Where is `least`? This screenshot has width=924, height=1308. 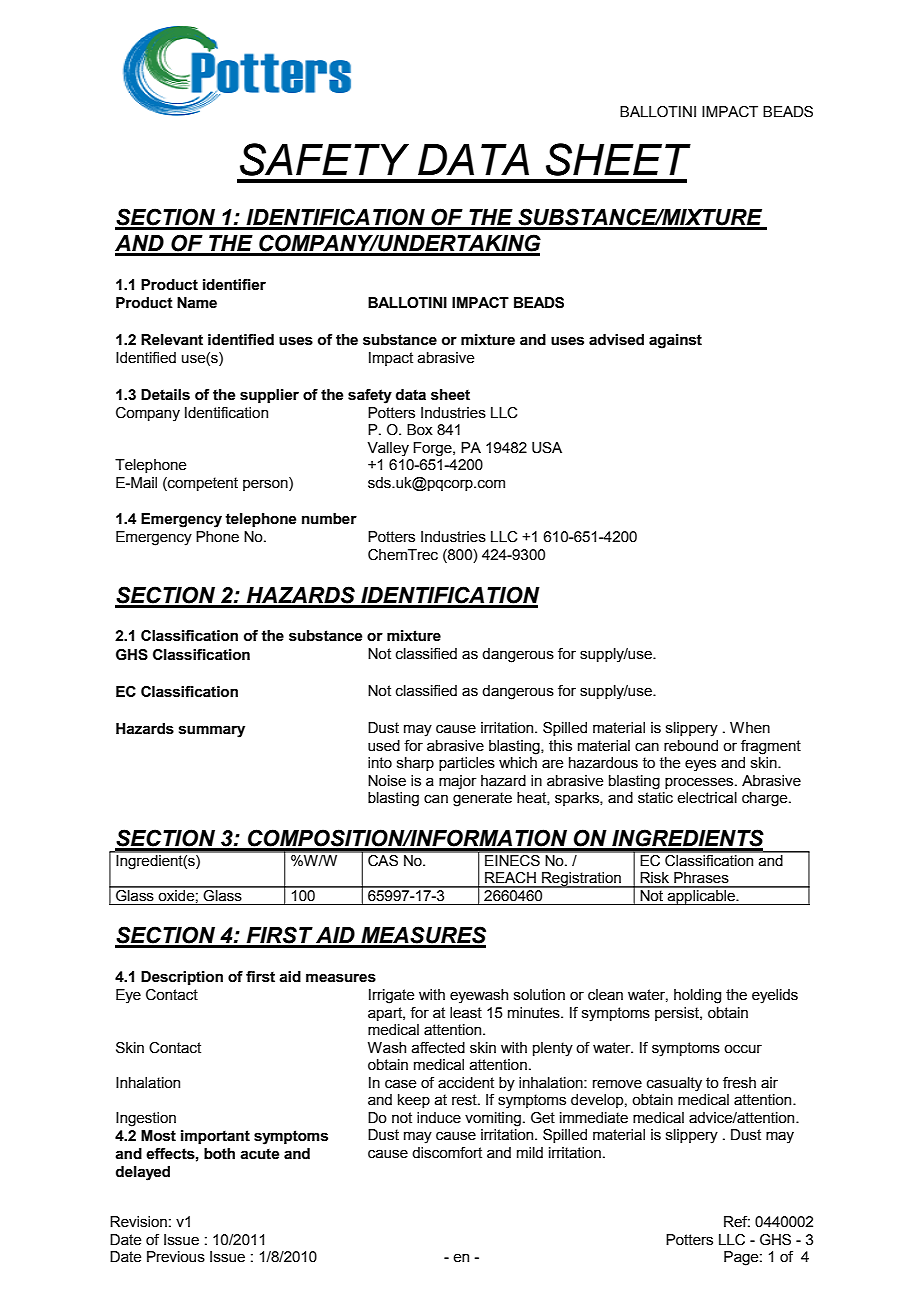 least is located at coordinates (466, 1013).
